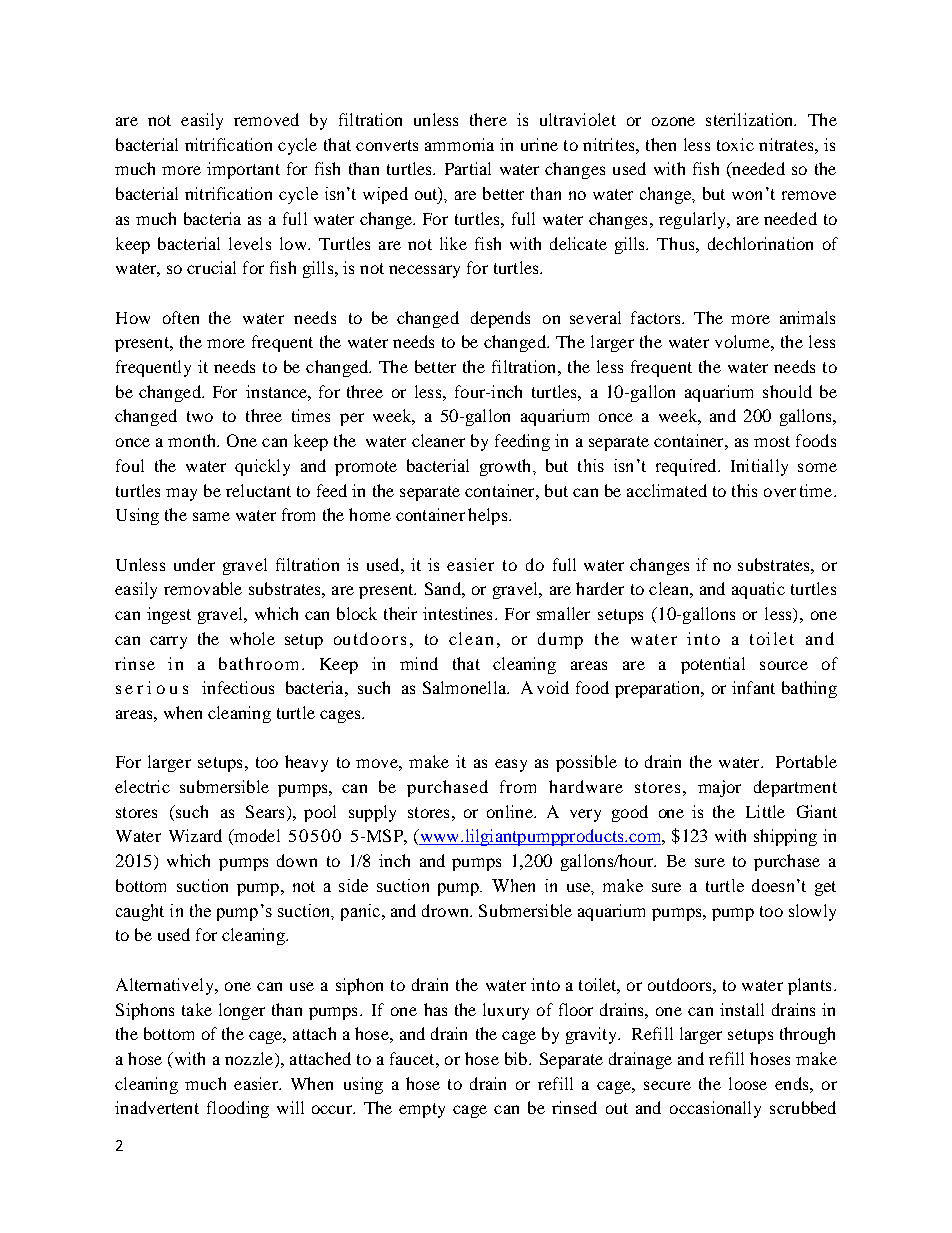 This image has width=952, height=1233. I want to click on removable, so click(203, 588).
